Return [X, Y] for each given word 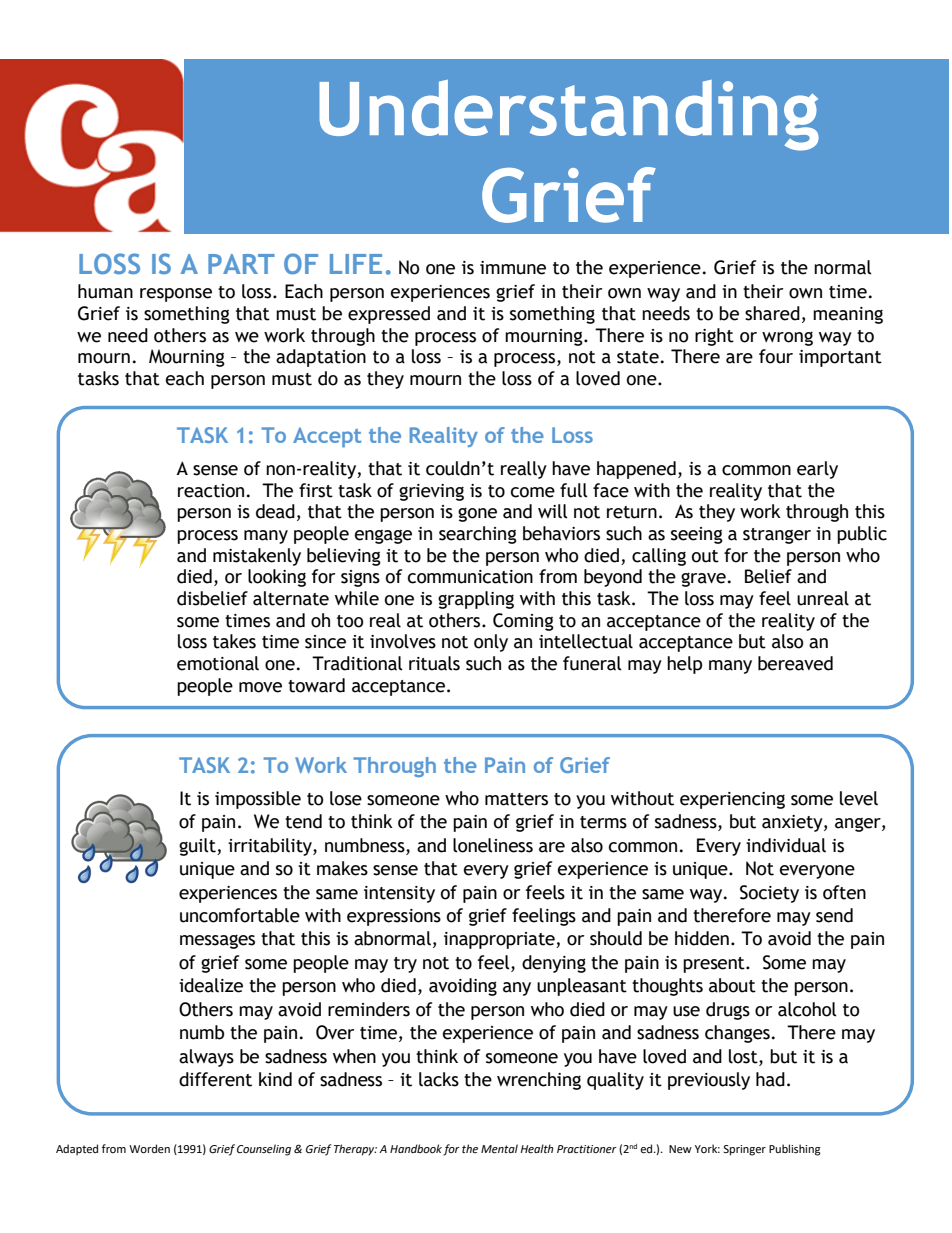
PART [241, 264]
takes [234, 641]
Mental [499, 1149]
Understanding [569, 115]
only [491, 643]
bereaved [795, 663]
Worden [149, 1149]
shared [772, 313]
